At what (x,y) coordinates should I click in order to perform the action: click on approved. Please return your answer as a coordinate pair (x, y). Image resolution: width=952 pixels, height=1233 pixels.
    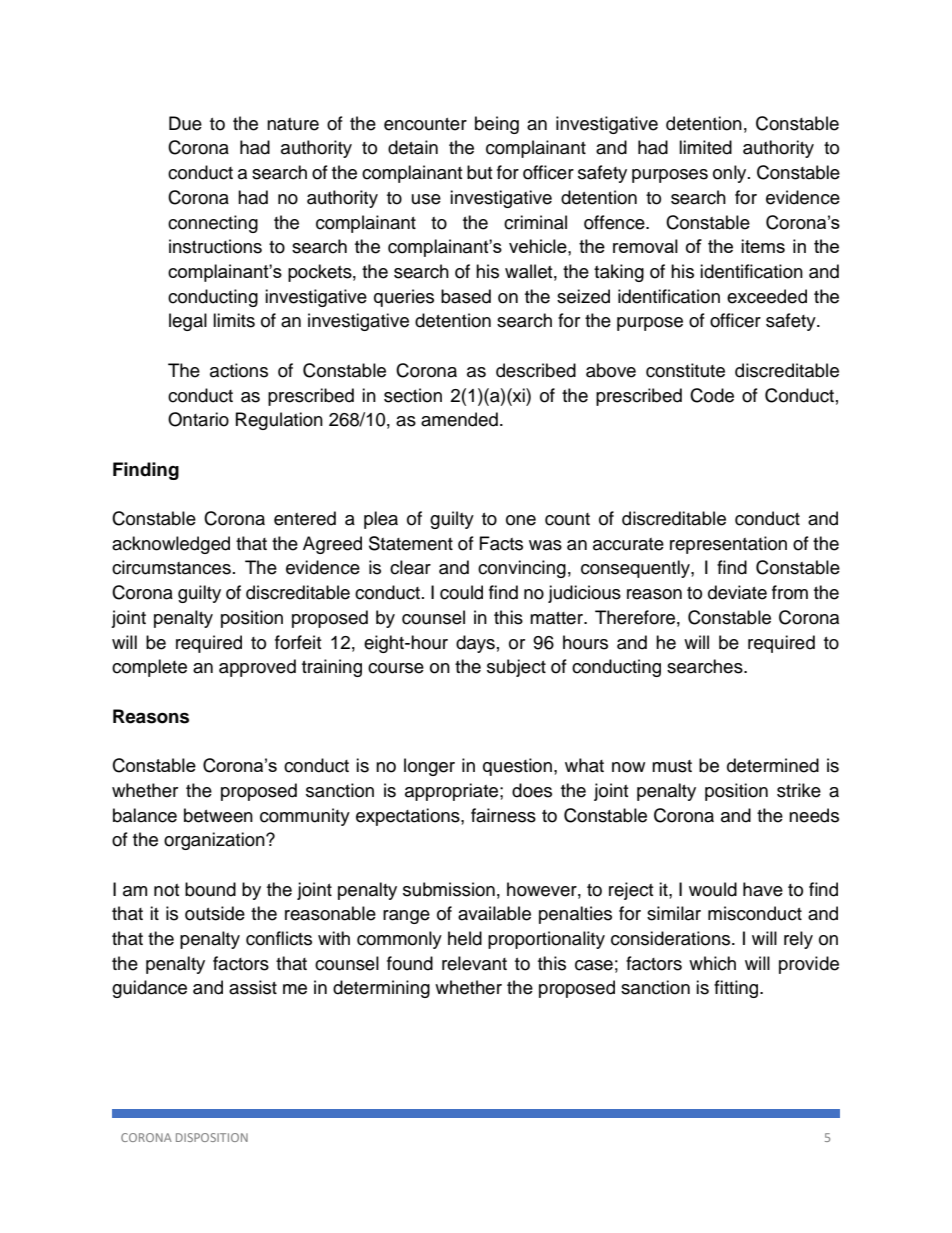
    Looking at the image, I should click on (257, 668).
